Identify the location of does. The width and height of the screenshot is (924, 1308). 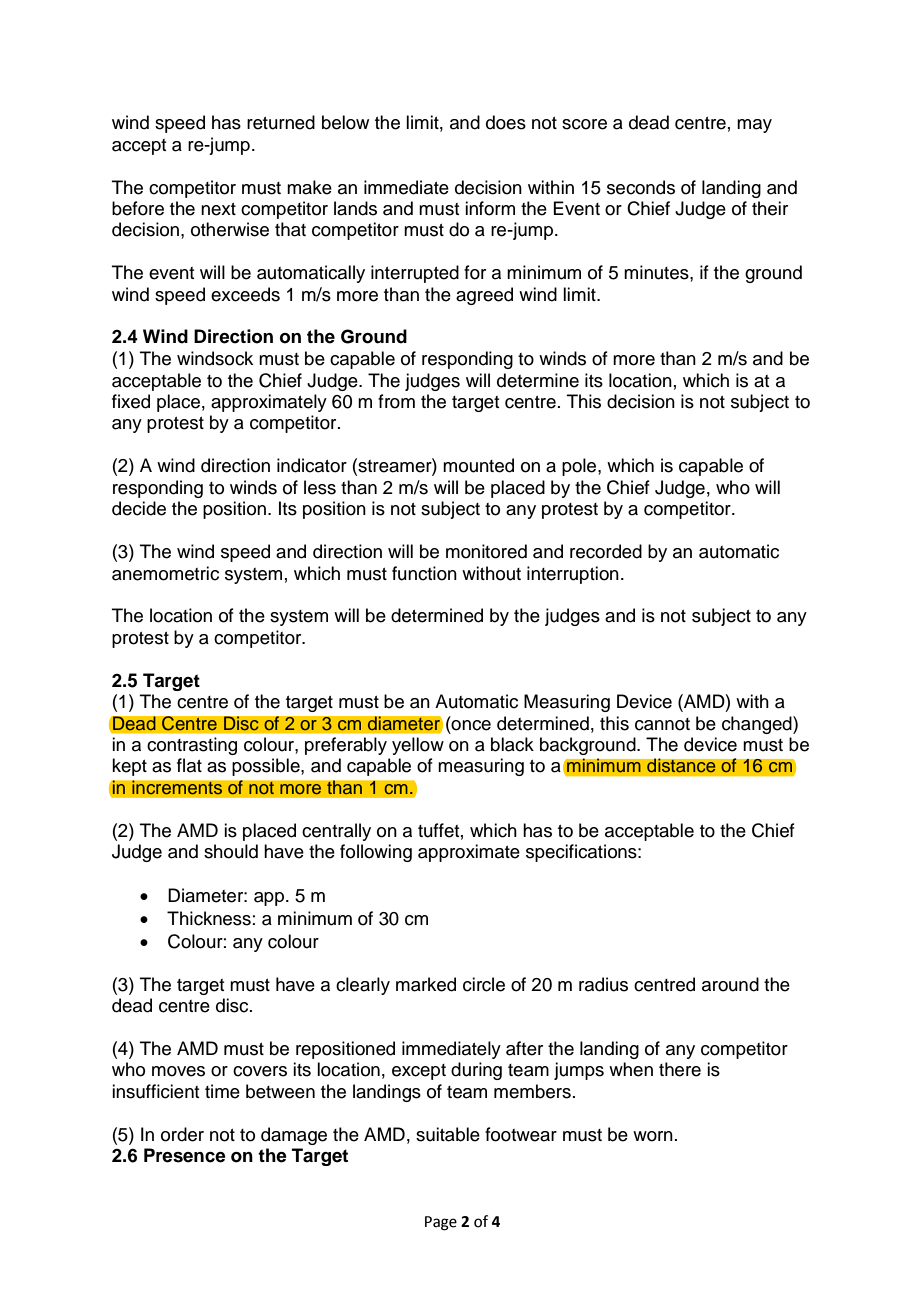
(506, 122).
